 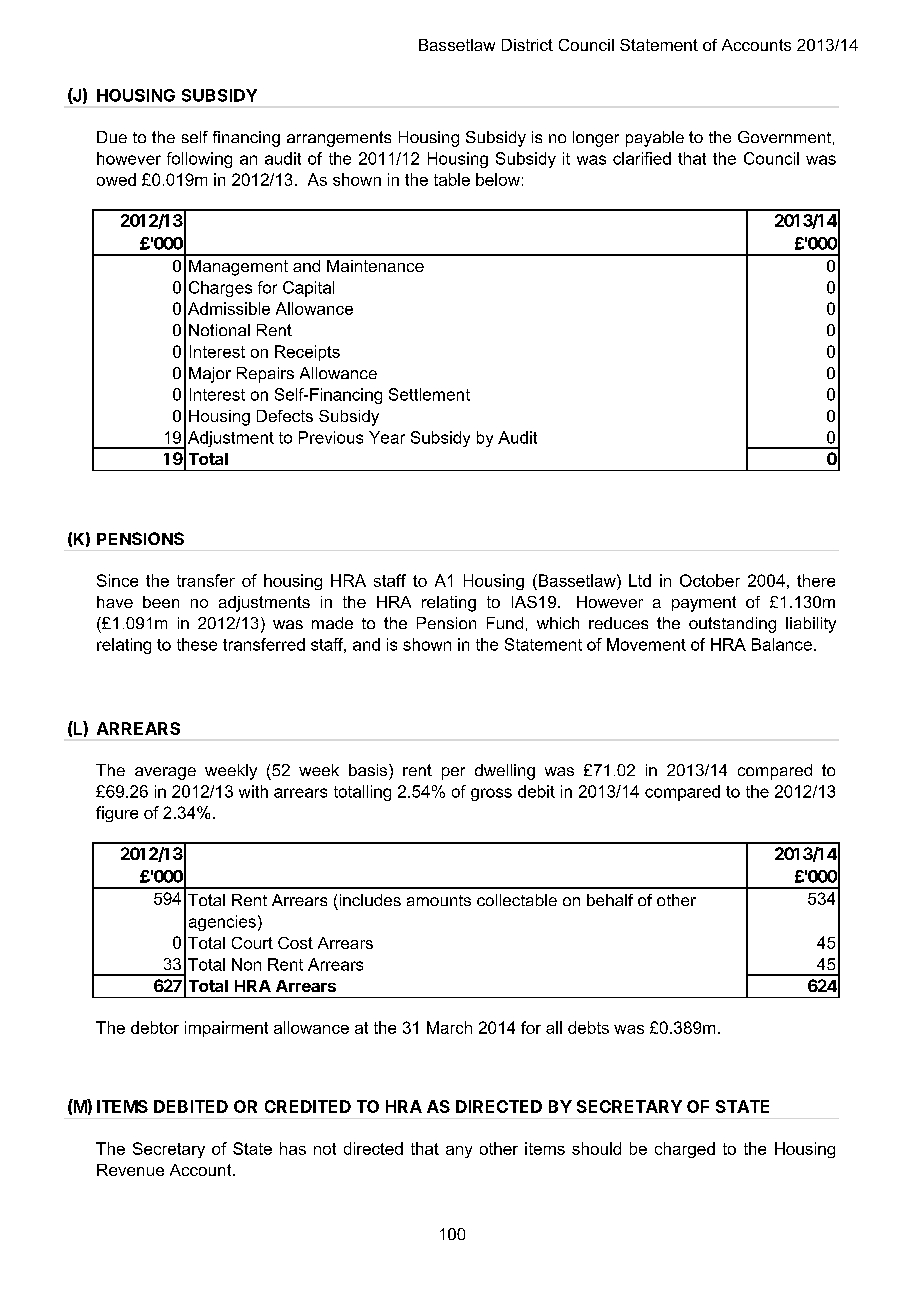 What do you see at coordinates (732, 625) in the screenshot?
I see `outstanding` at bounding box center [732, 625].
